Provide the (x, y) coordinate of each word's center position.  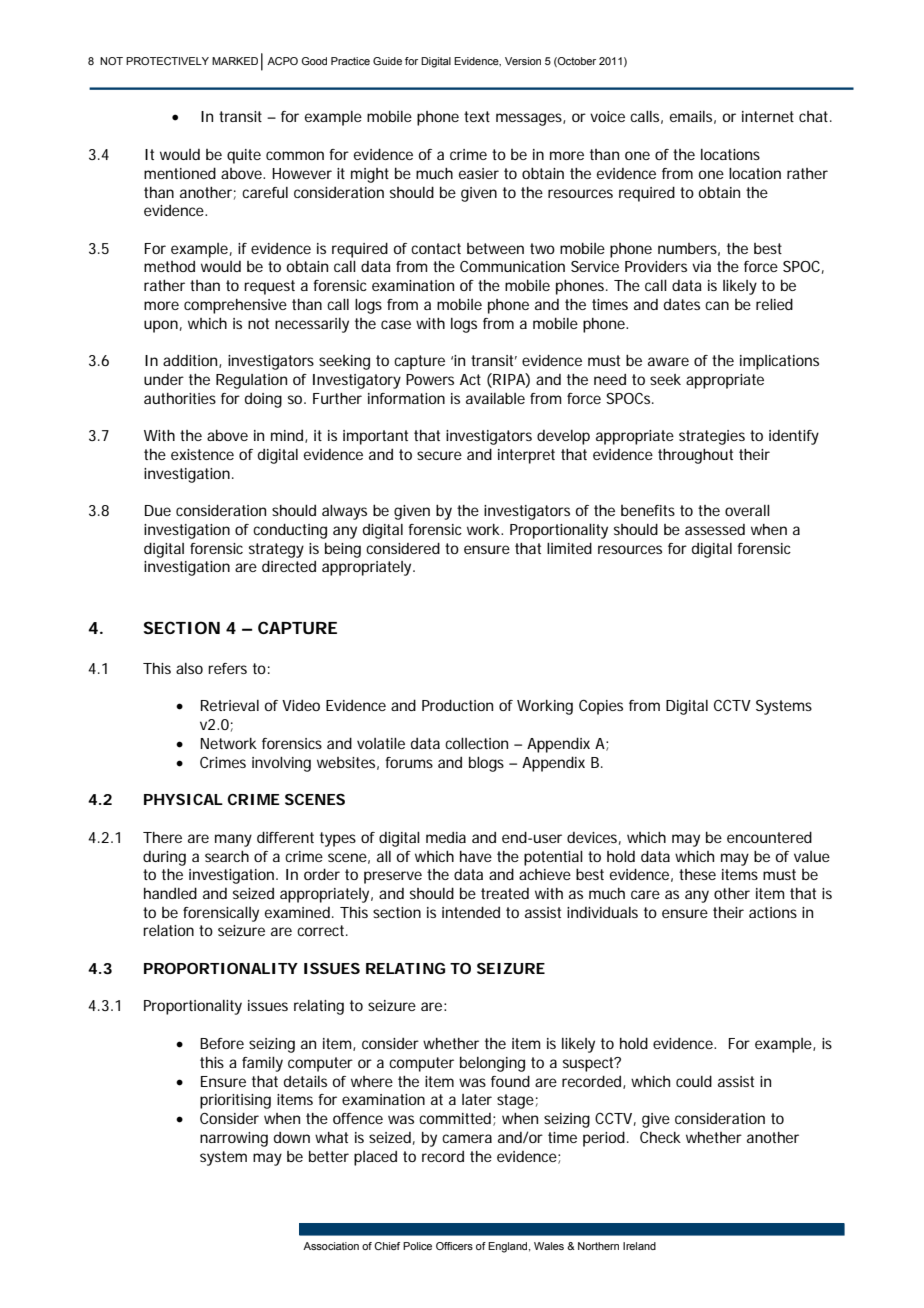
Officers (454, 1246)
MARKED (235, 61)
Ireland (639, 1246)
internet (768, 116)
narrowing (234, 1139)
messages (530, 119)
